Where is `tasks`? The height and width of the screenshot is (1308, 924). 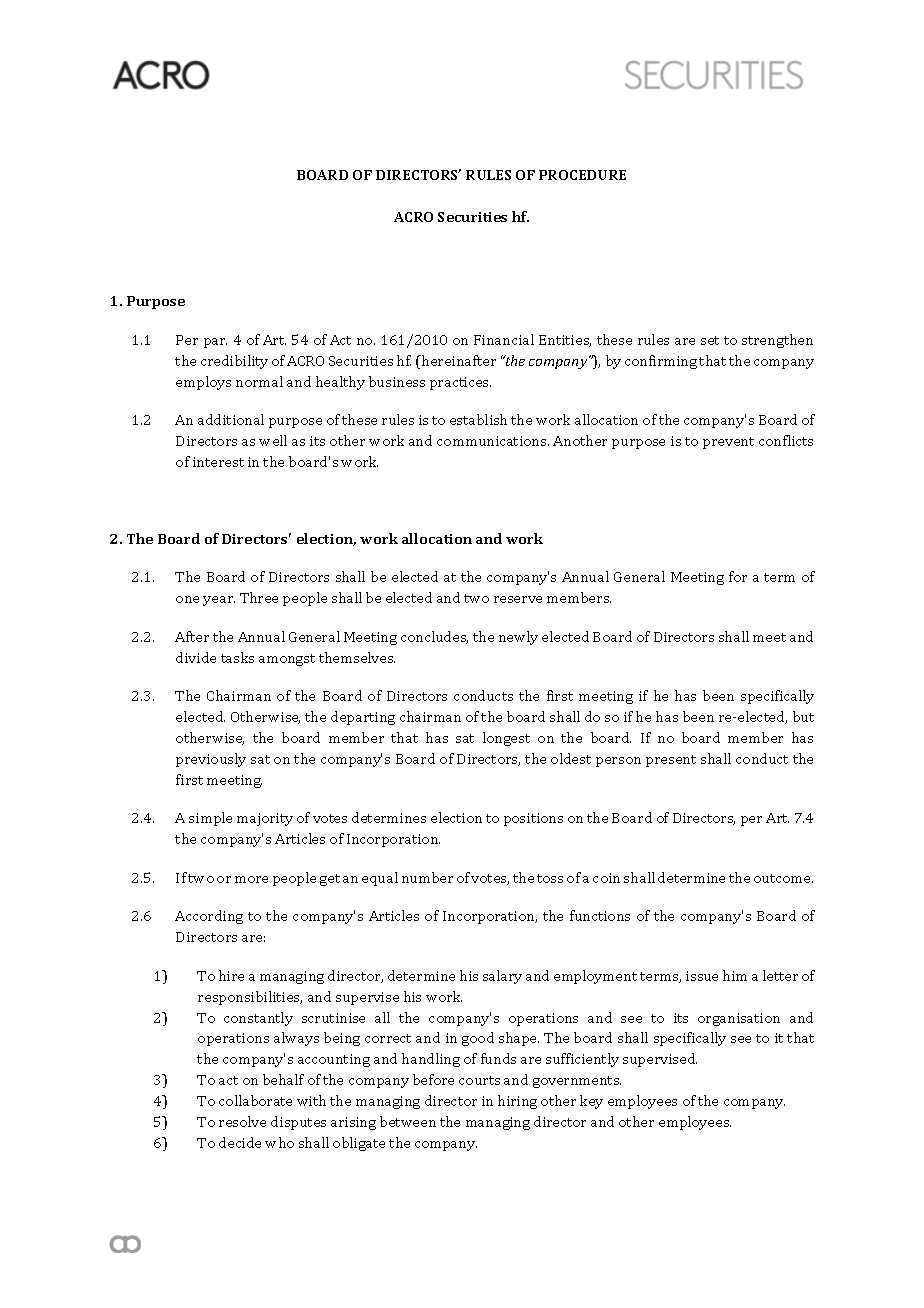 tasks is located at coordinates (237, 657).
